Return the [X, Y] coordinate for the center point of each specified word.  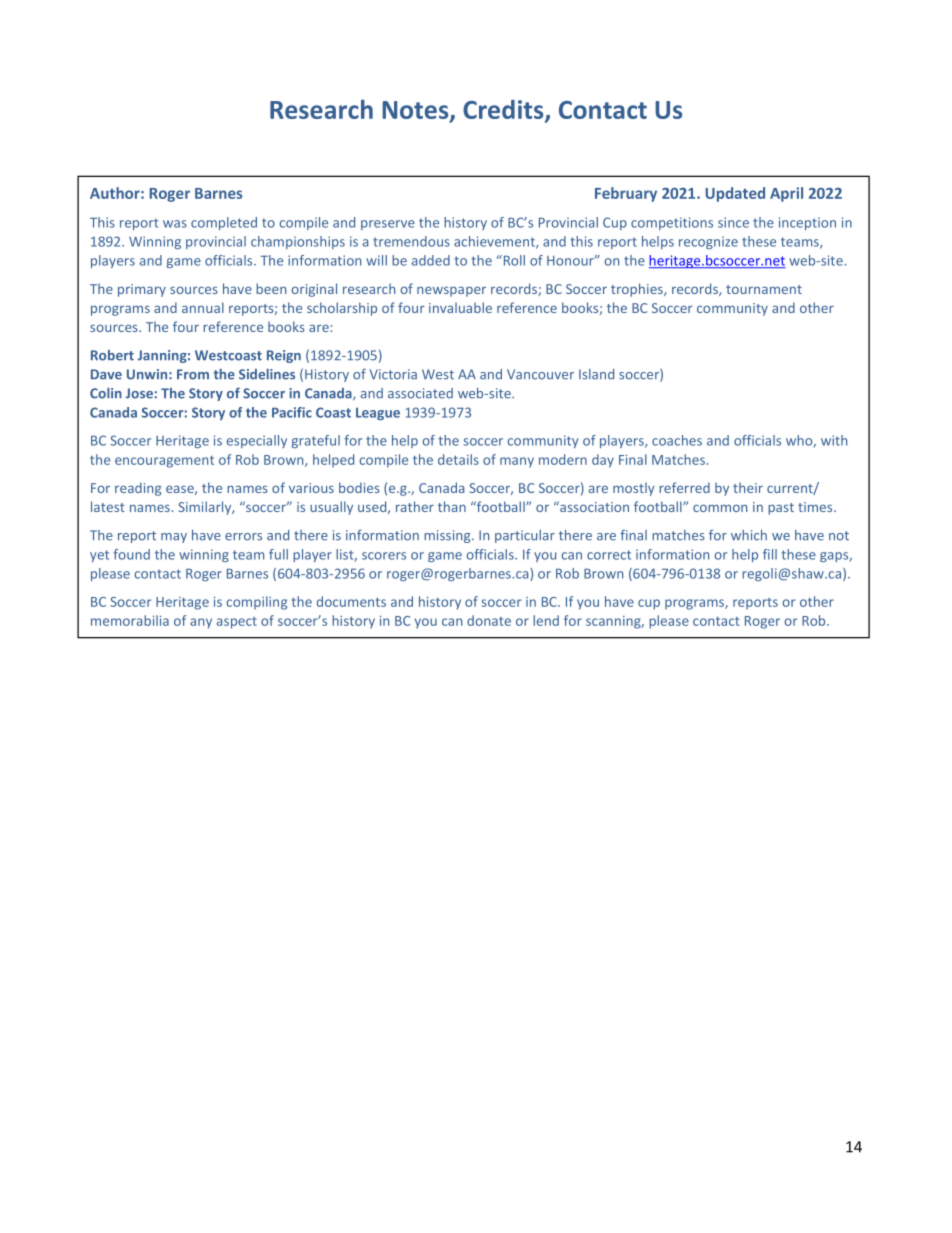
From [193, 374]
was [175, 224]
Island [596, 374]
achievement [495, 242]
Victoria [393, 374]
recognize [708, 242]
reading [138, 489]
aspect [237, 623]
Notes [416, 111]
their [748, 487]
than [452, 506]
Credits [504, 111]
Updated [735, 194]
